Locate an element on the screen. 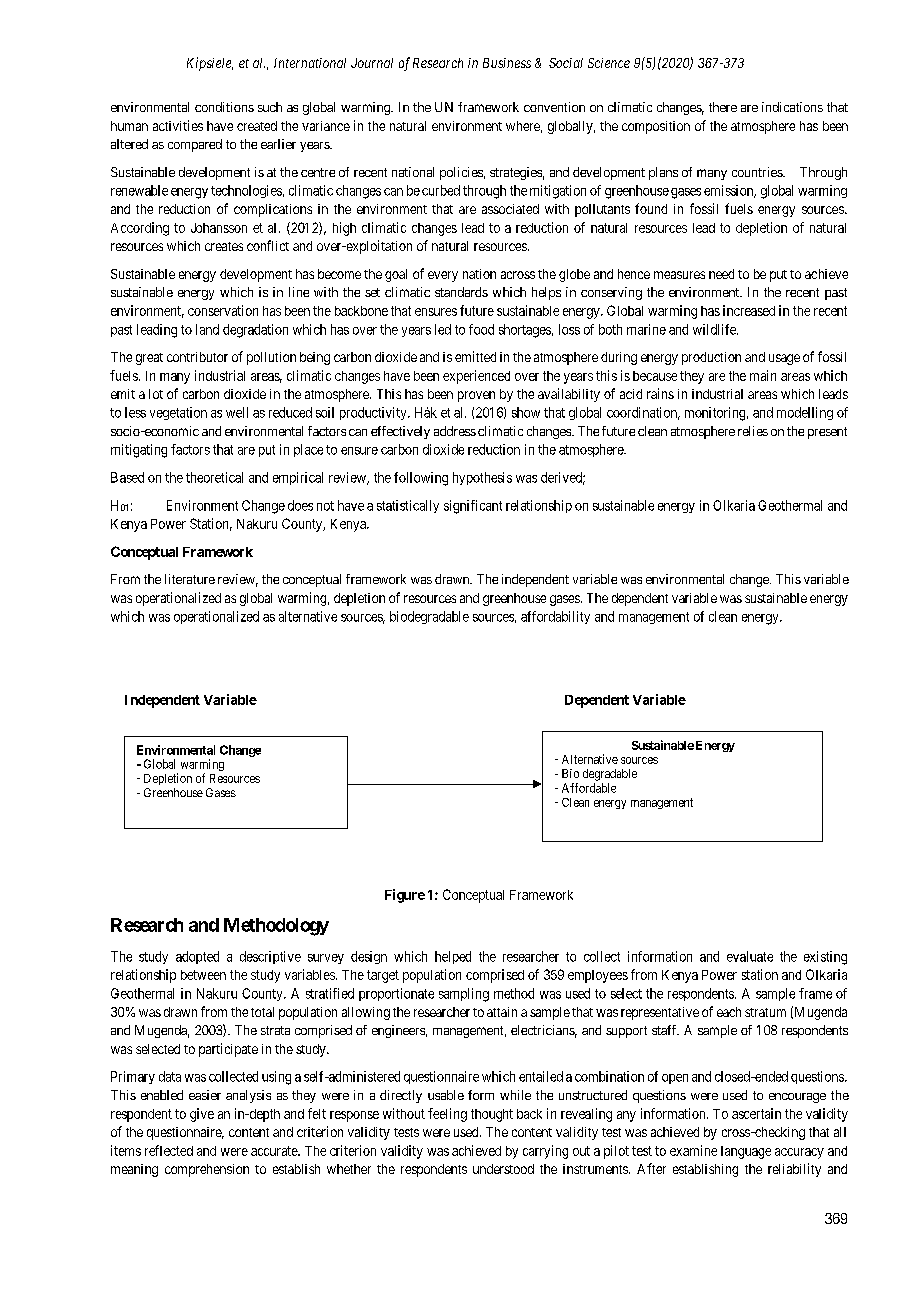 This screenshot has width=924, height=1308. relies is located at coordinates (753, 431).
